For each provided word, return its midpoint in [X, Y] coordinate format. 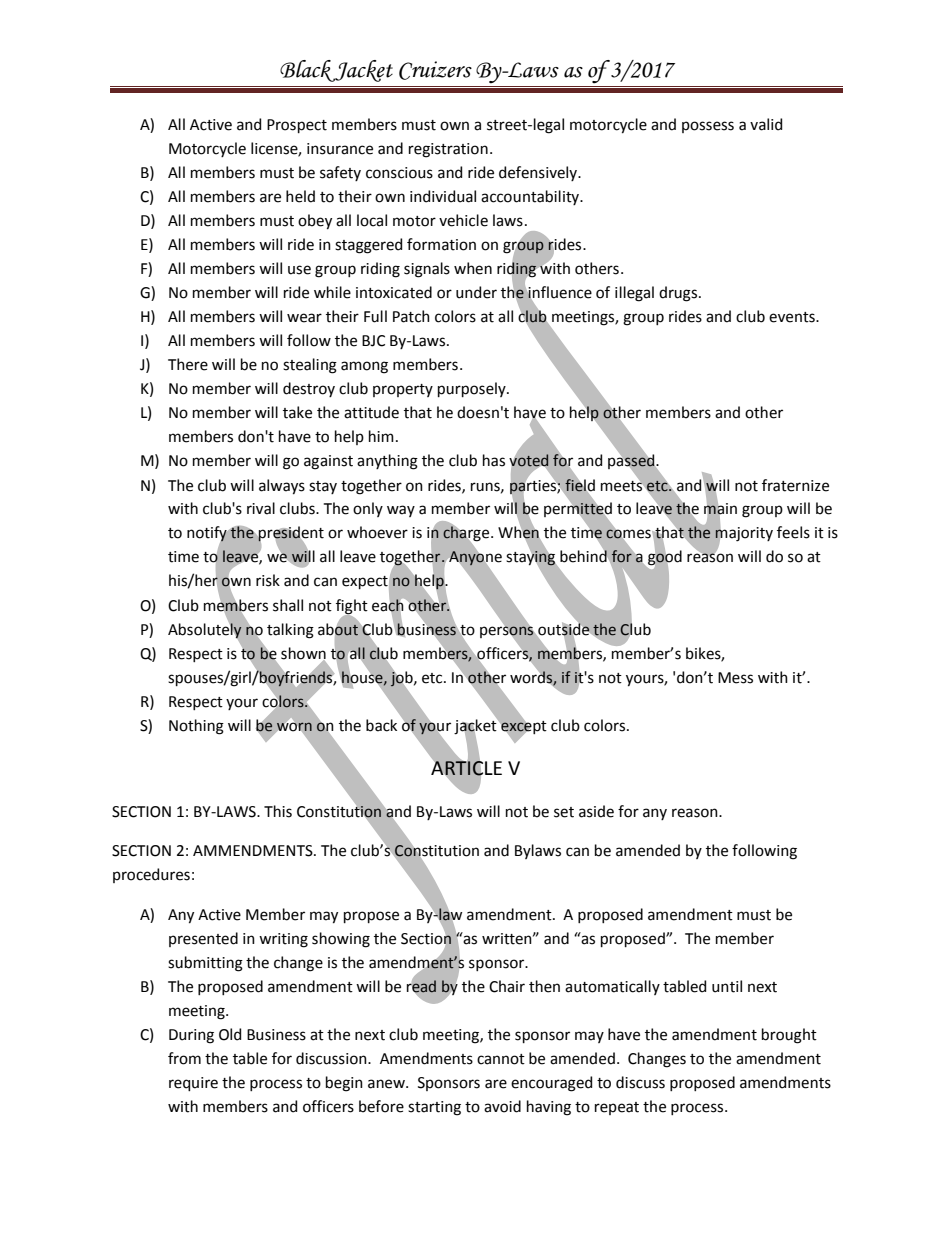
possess [708, 127]
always [282, 487]
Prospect [297, 126]
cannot [501, 1059]
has [494, 460]
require [193, 1084]
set [564, 812]
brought [789, 1036]
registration [448, 150]
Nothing [196, 727]
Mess [735, 678]
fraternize [795, 485]
